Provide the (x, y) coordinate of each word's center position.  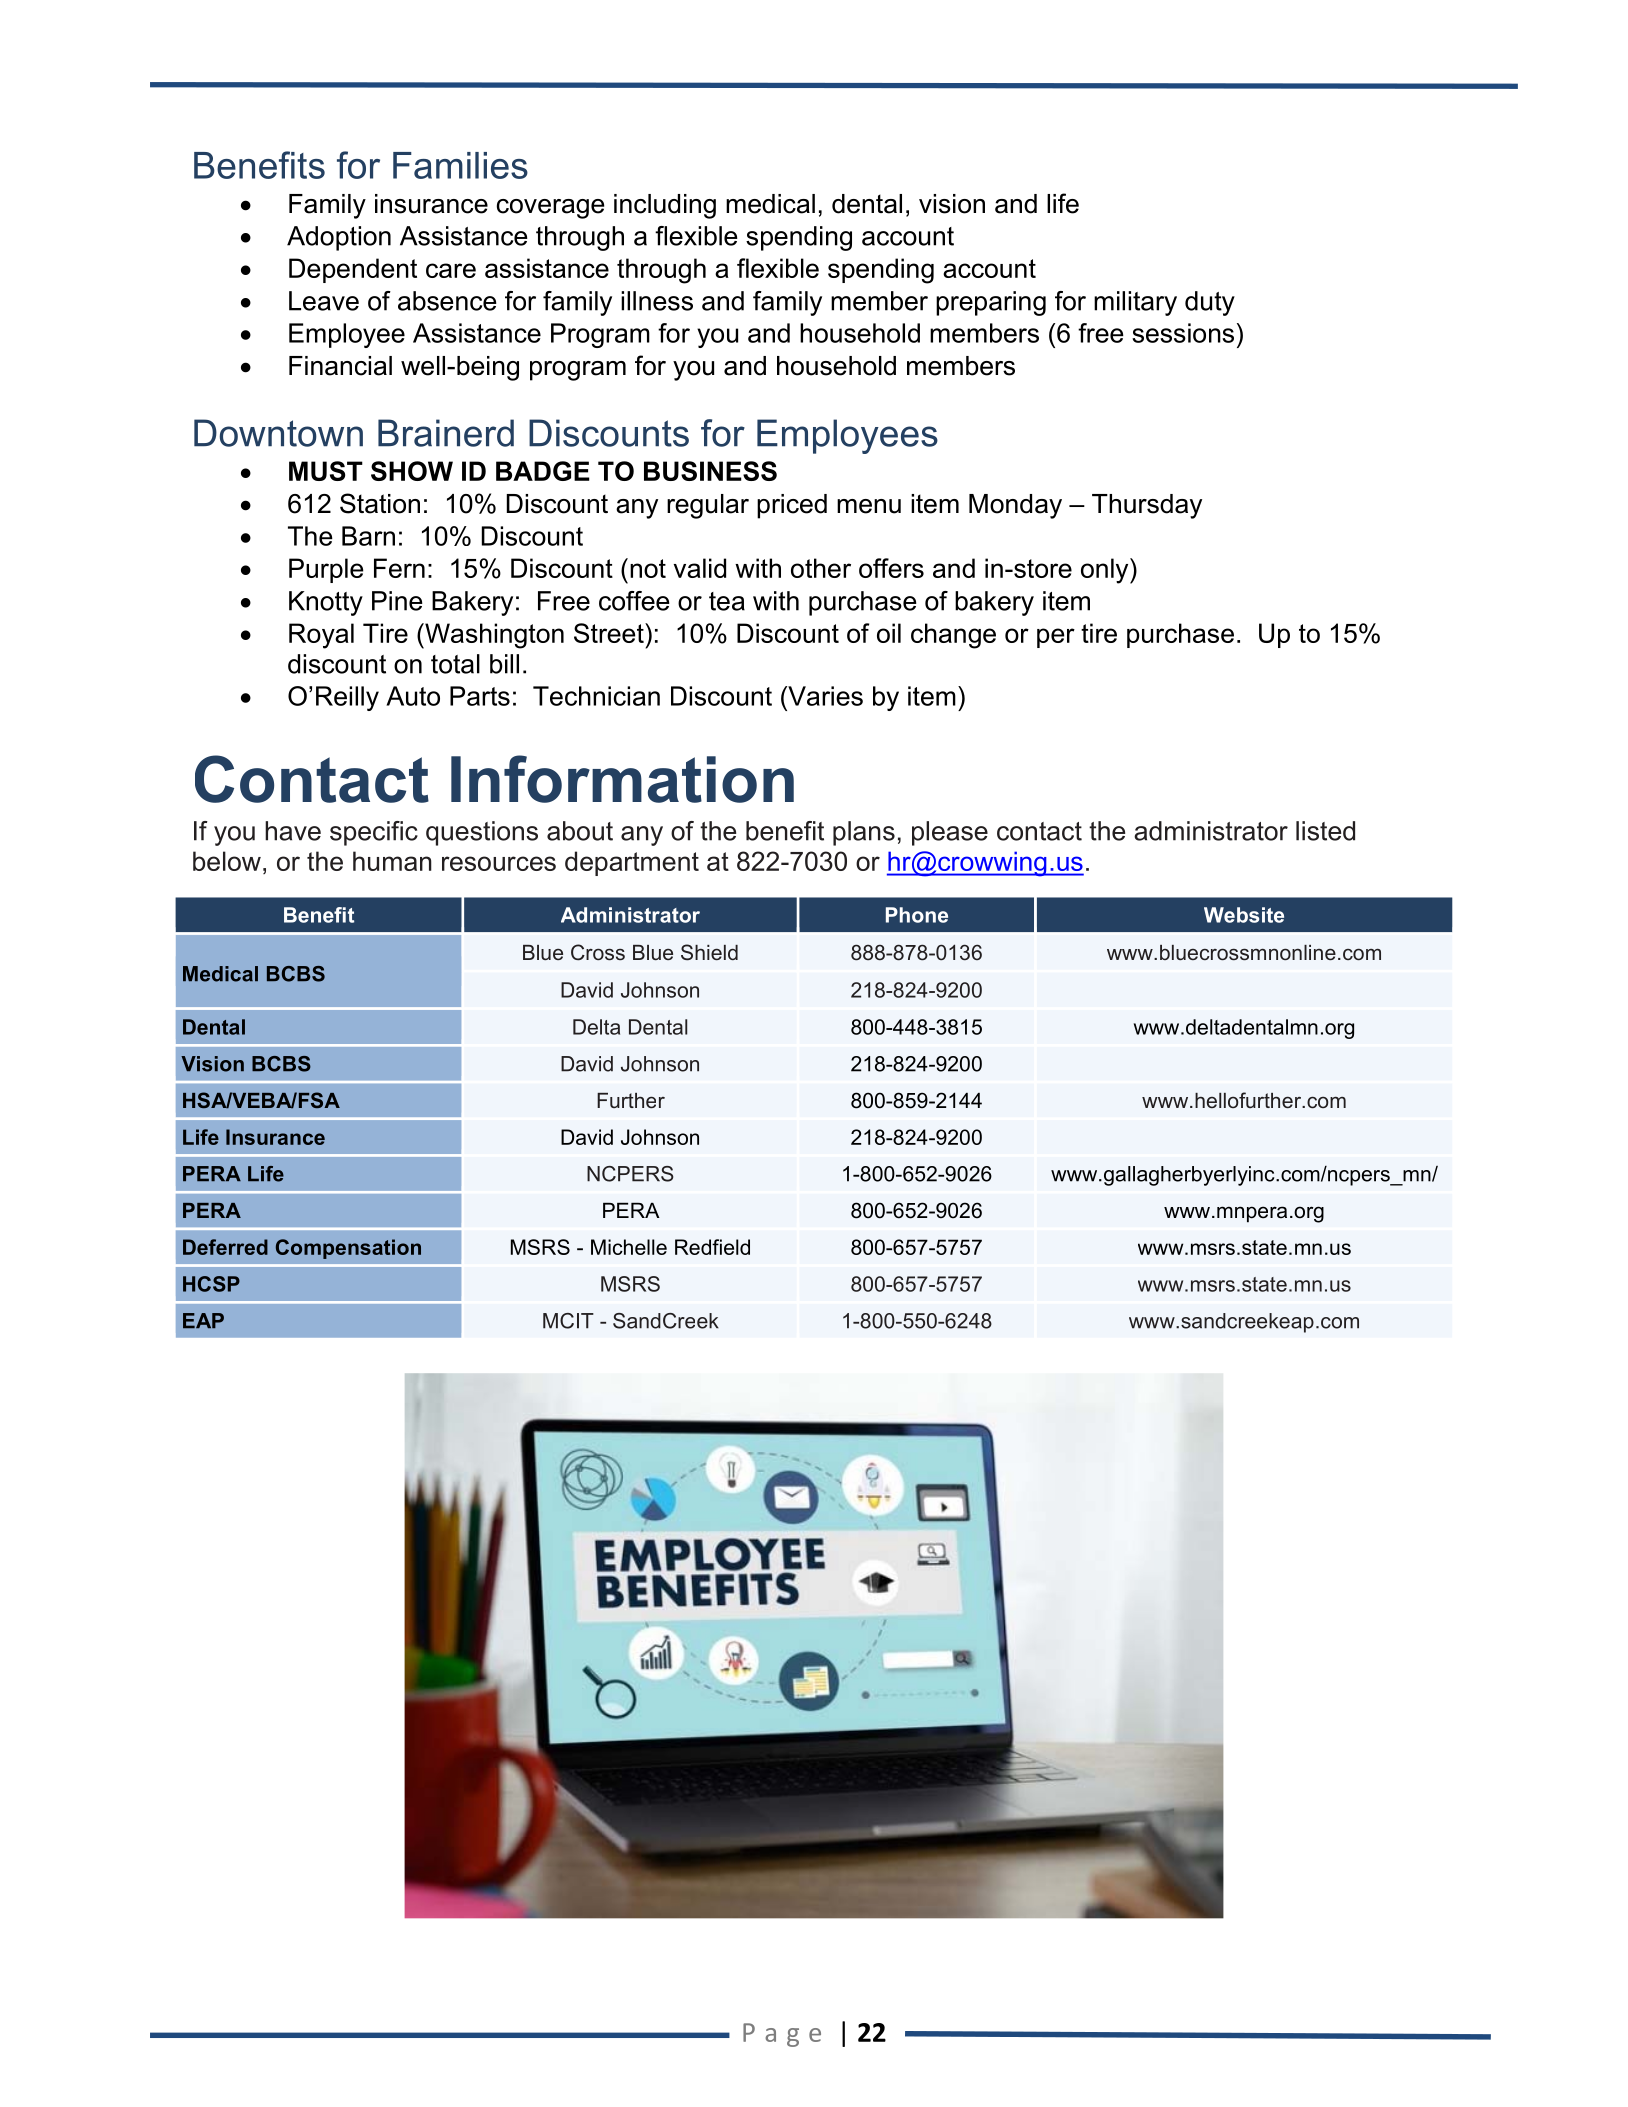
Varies (824, 696)
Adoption (339, 238)
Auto (413, 696)
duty (1210, 303)
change (953, 636)
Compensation (348, 1249)
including (665, 206)
